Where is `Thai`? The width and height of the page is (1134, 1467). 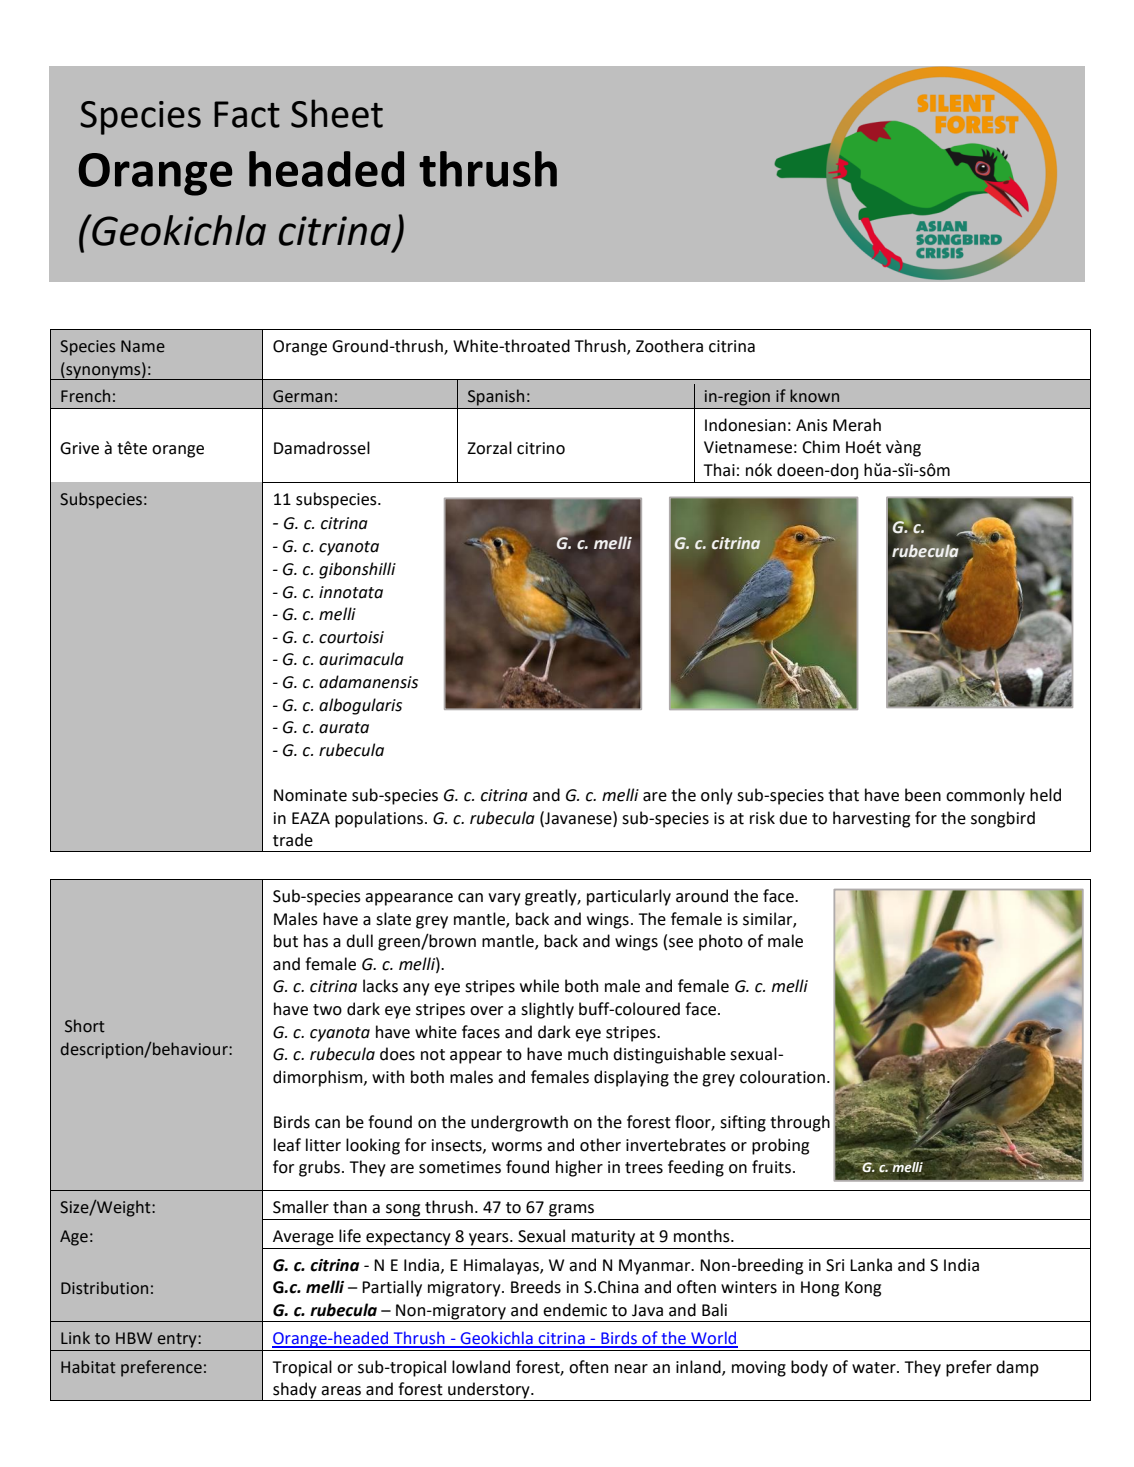 Thai is located at coordinates (719, 470).
